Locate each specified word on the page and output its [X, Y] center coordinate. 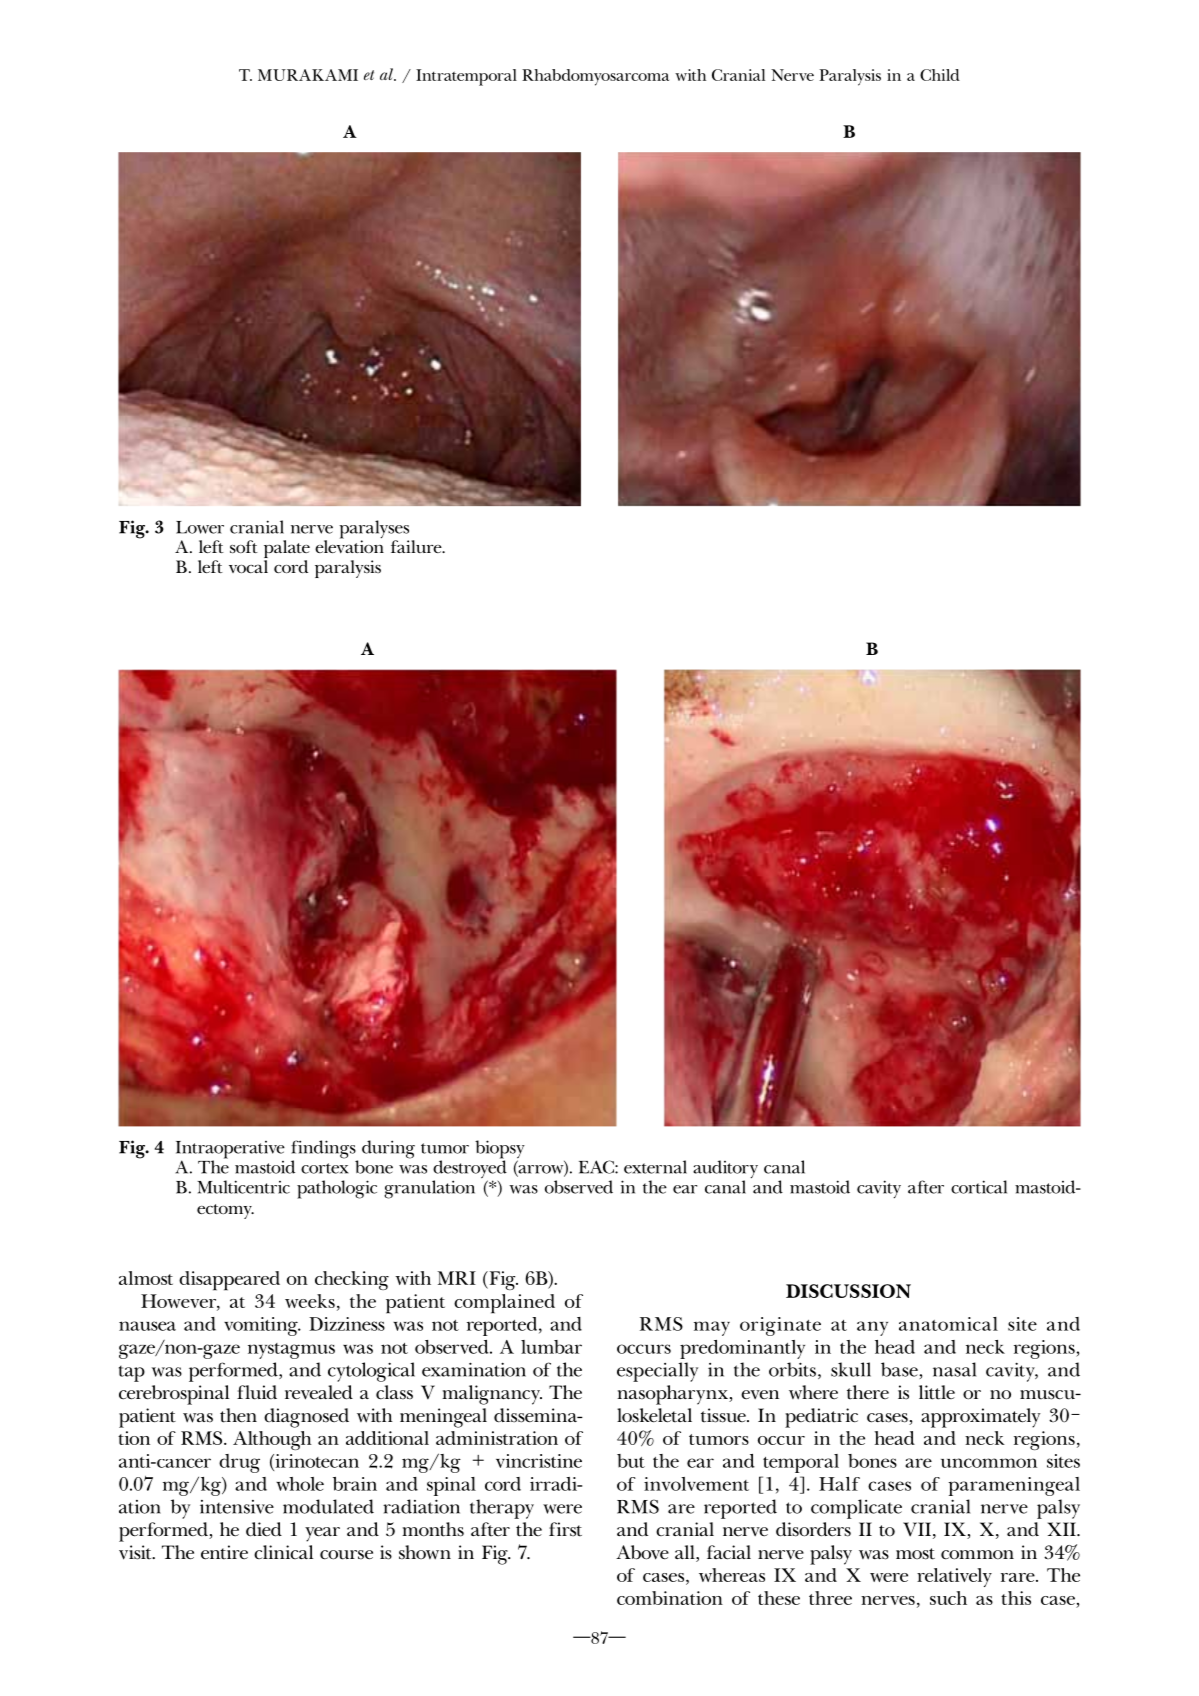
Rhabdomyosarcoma [595, 77]
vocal [248, 566]
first [565, 1529]
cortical [979, 1187]
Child [940, 75]
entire [224, 1552]
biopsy [500, 1150]
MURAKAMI [308, 75]
